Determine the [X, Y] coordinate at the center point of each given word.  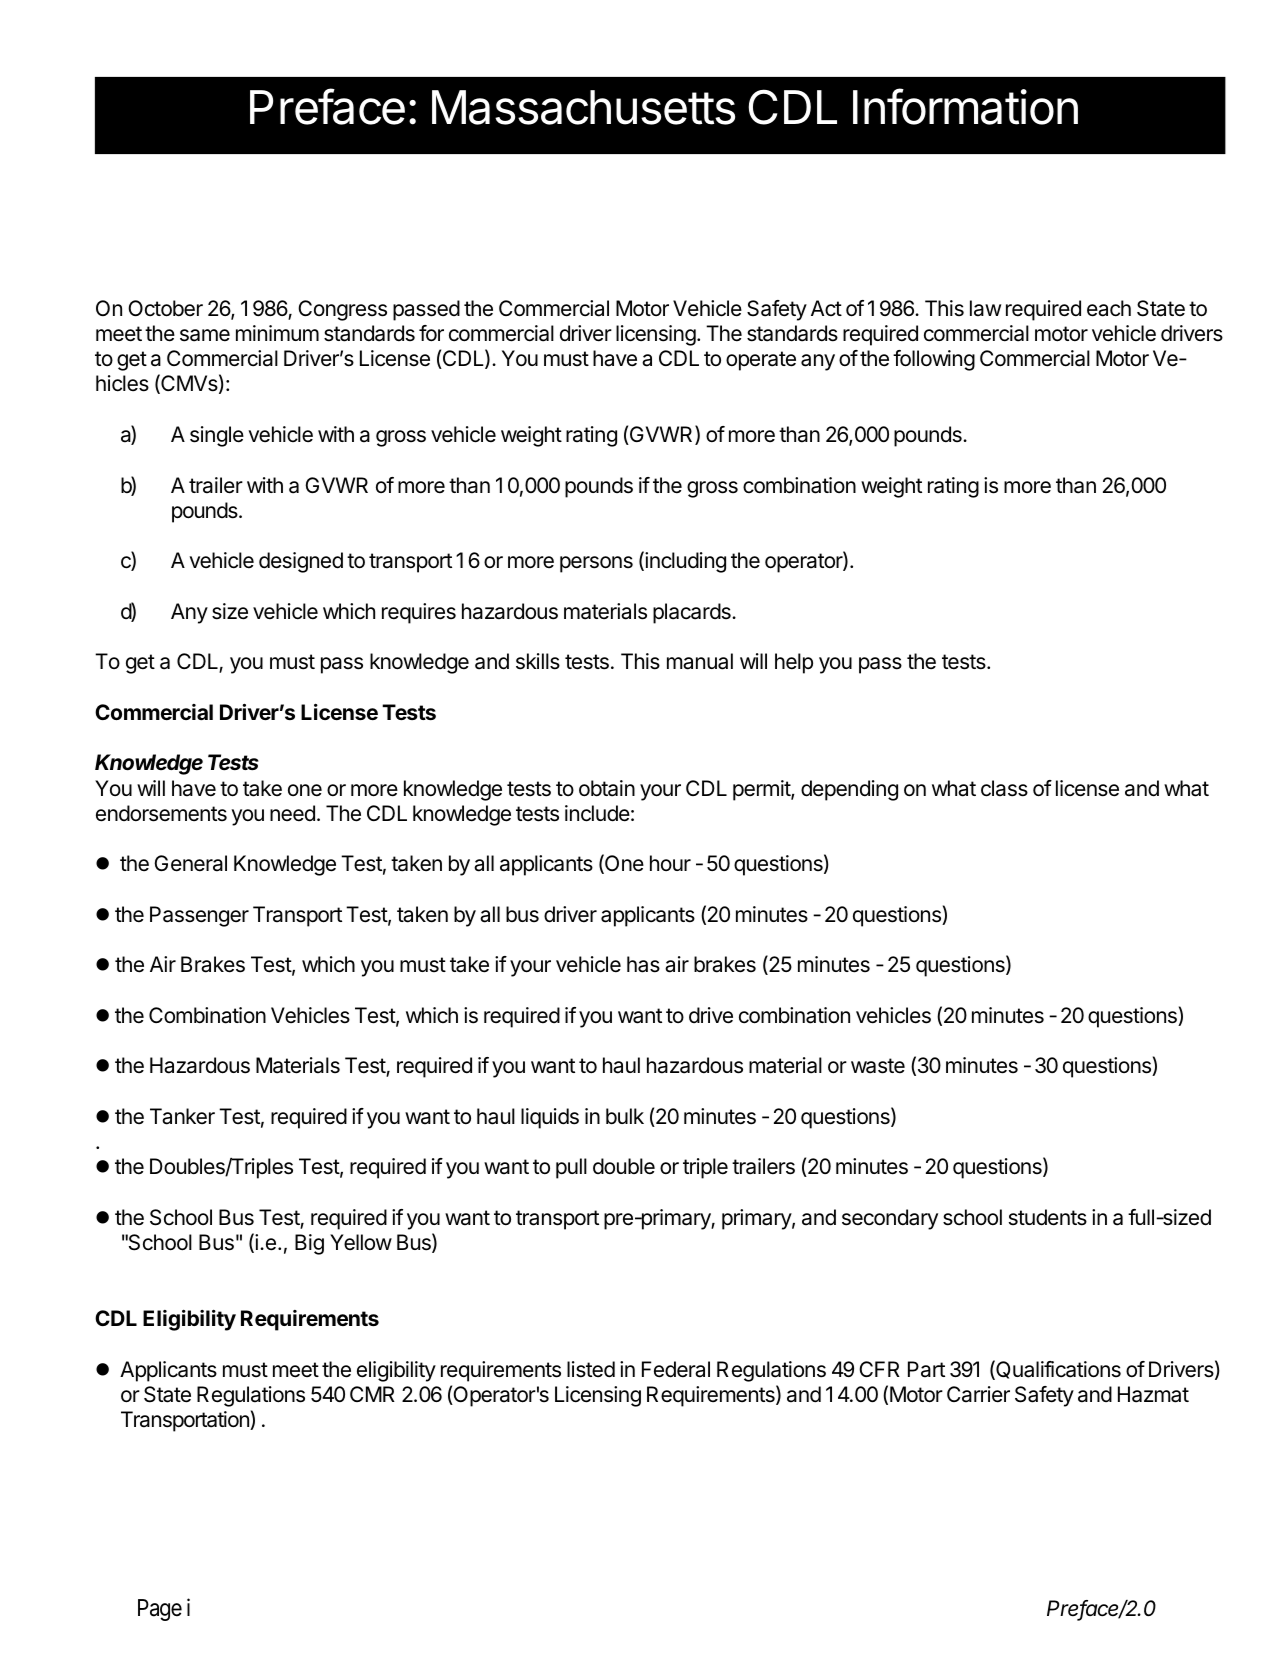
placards [693, 613]
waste [878, 1066]
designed [301, 562]
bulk [625, 1116]
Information [965, 106]
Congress [342, 310]
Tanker [182, 1116]
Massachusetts [583, 107]
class [1004, 788]
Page [160, 1610]
